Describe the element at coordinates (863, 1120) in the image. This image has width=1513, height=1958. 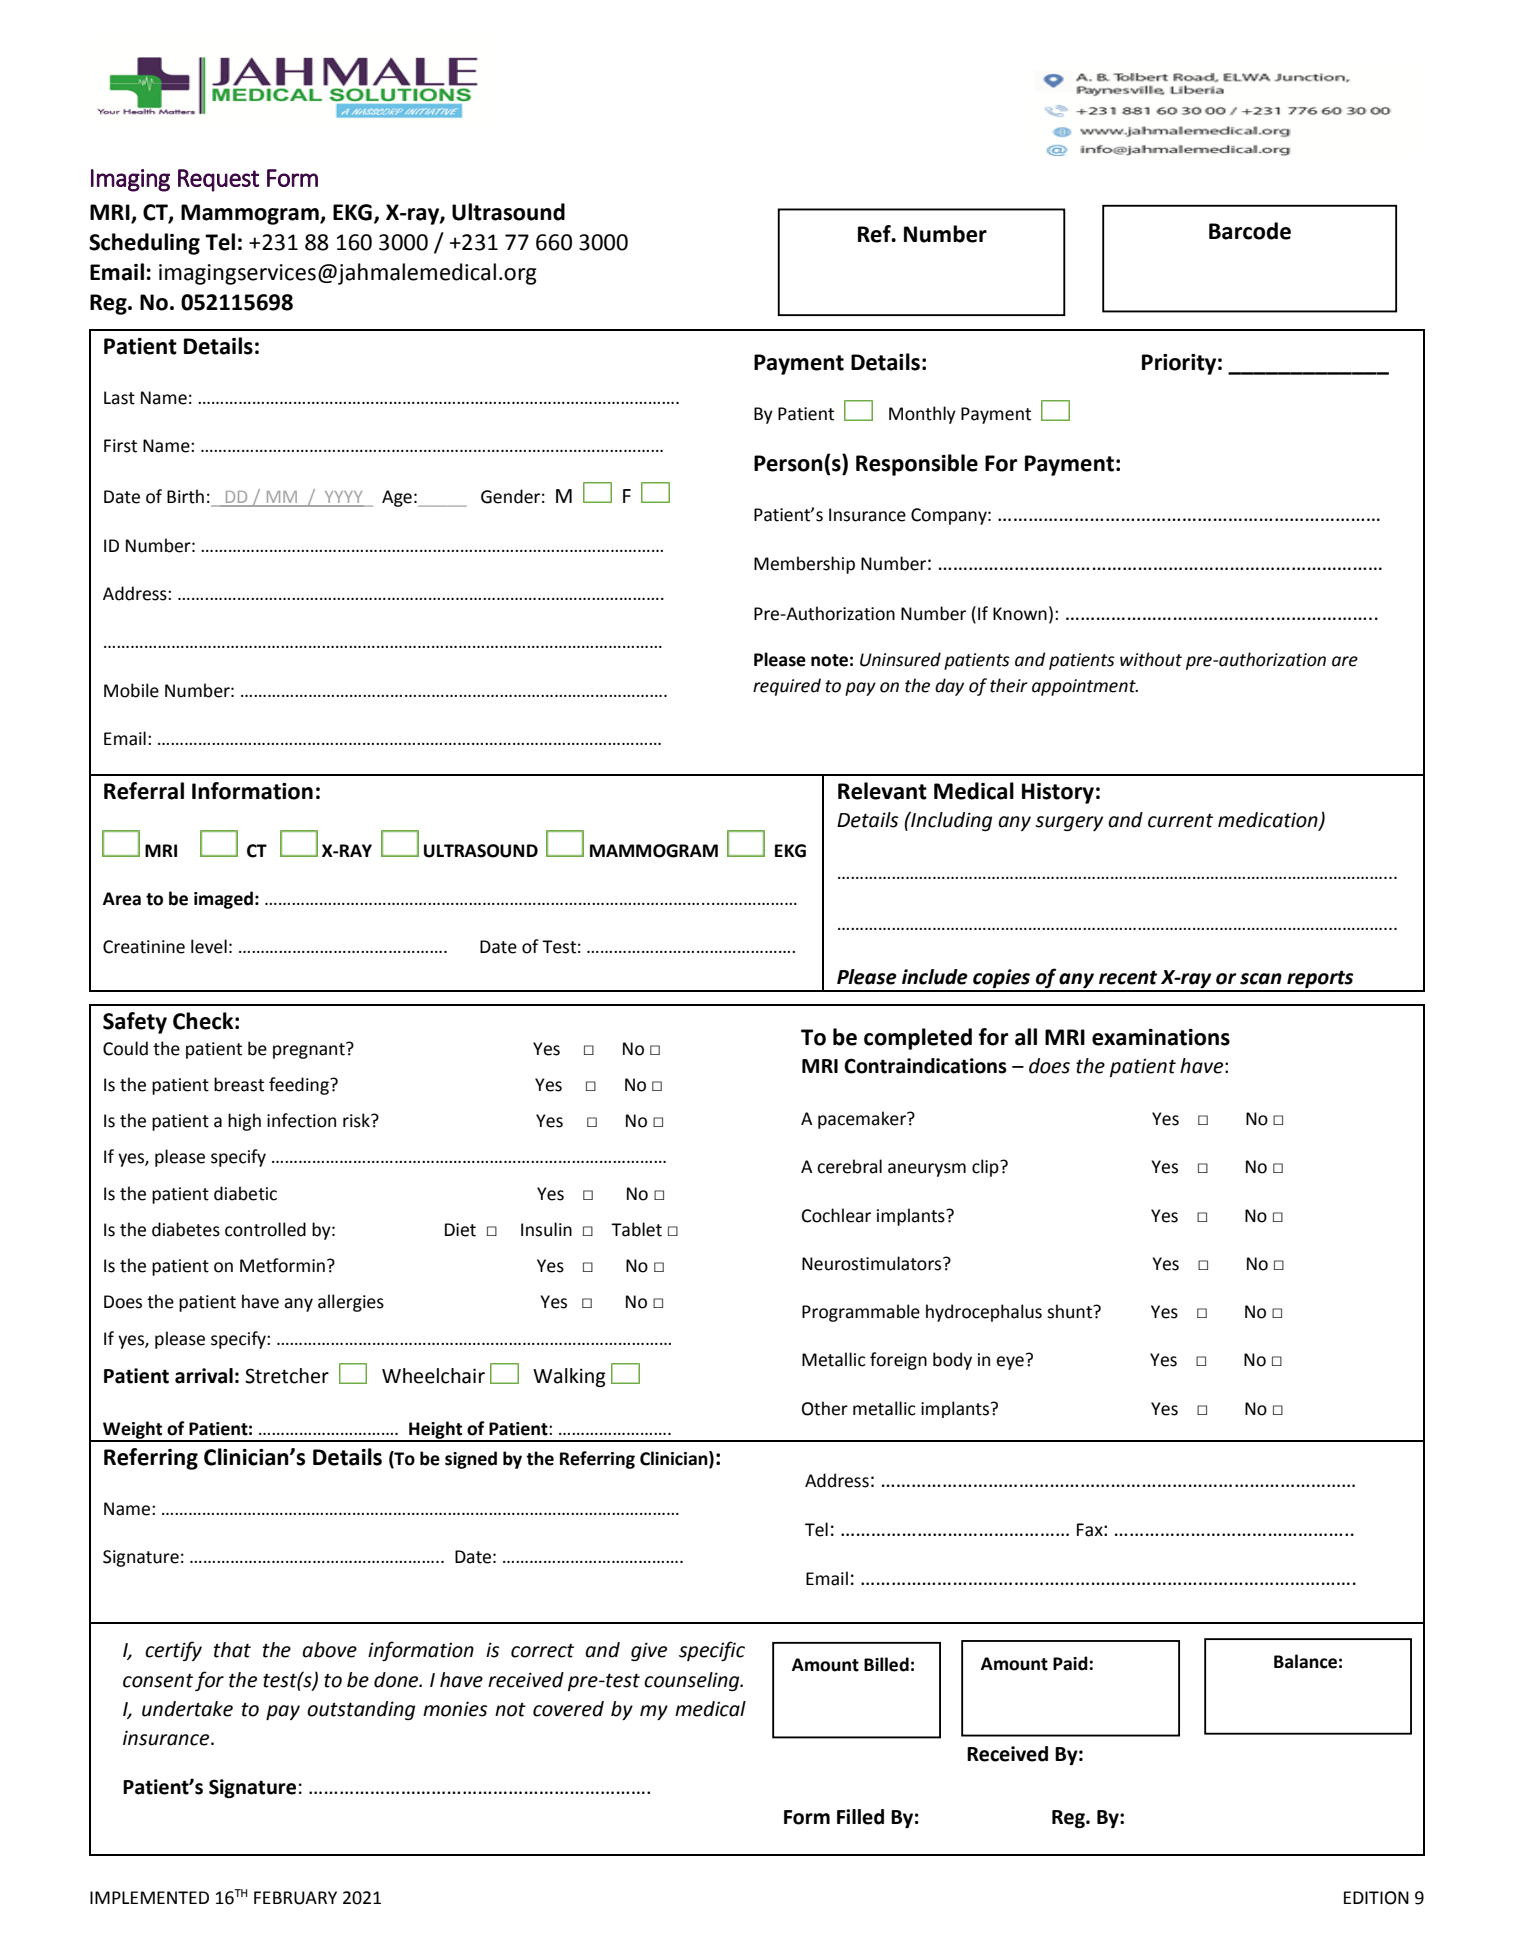
I see `pacemaker` at that location.
